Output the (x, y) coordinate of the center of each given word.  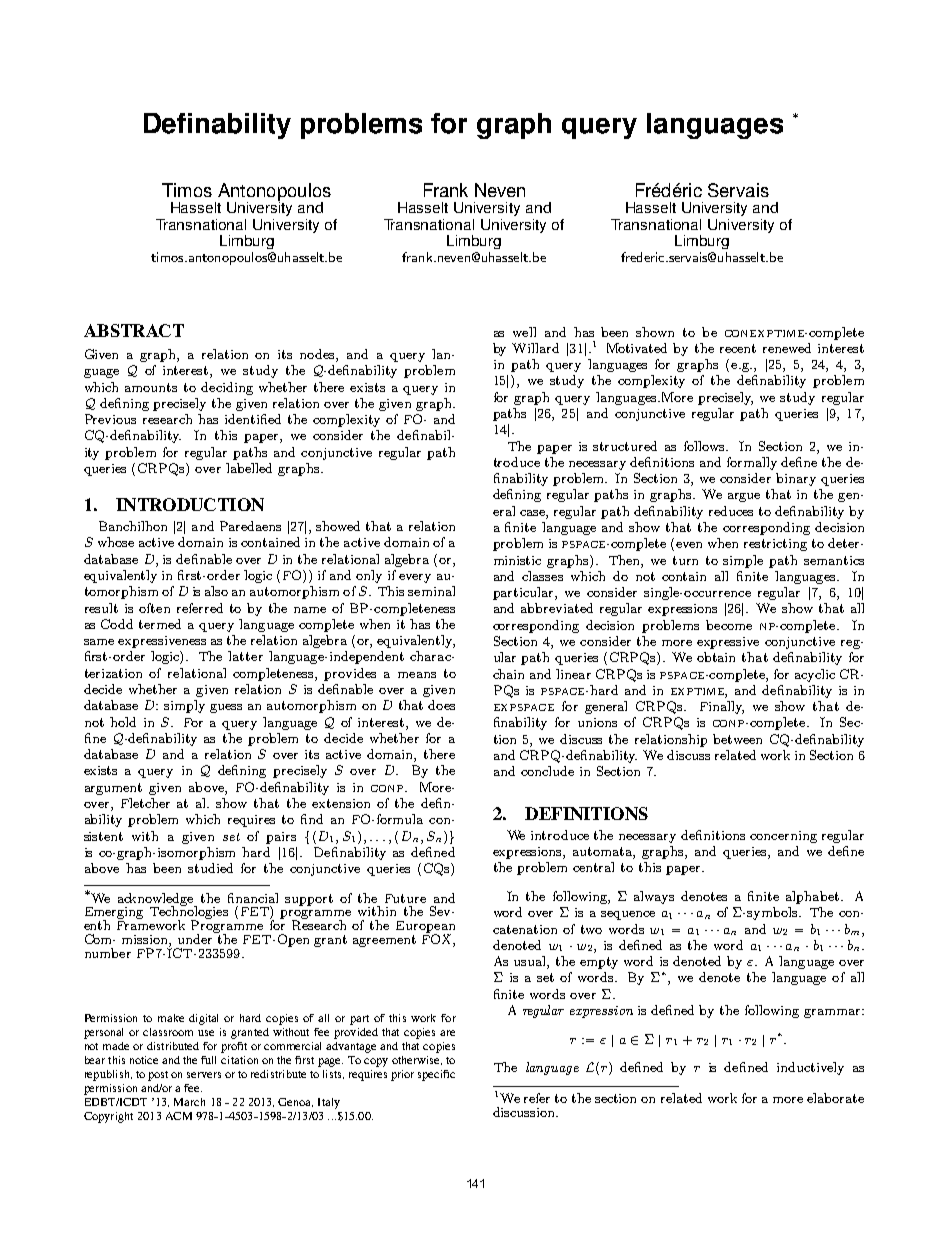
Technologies (189, 913)
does (441, 705)
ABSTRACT (134, 330)
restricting (775, 545)
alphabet (814, 897)
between (737, 739)
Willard (535, 348)
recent (738, 348)
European (425, 928)
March (189, 1102)
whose (116, 542)
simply (184, 706)
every (415, 578)
